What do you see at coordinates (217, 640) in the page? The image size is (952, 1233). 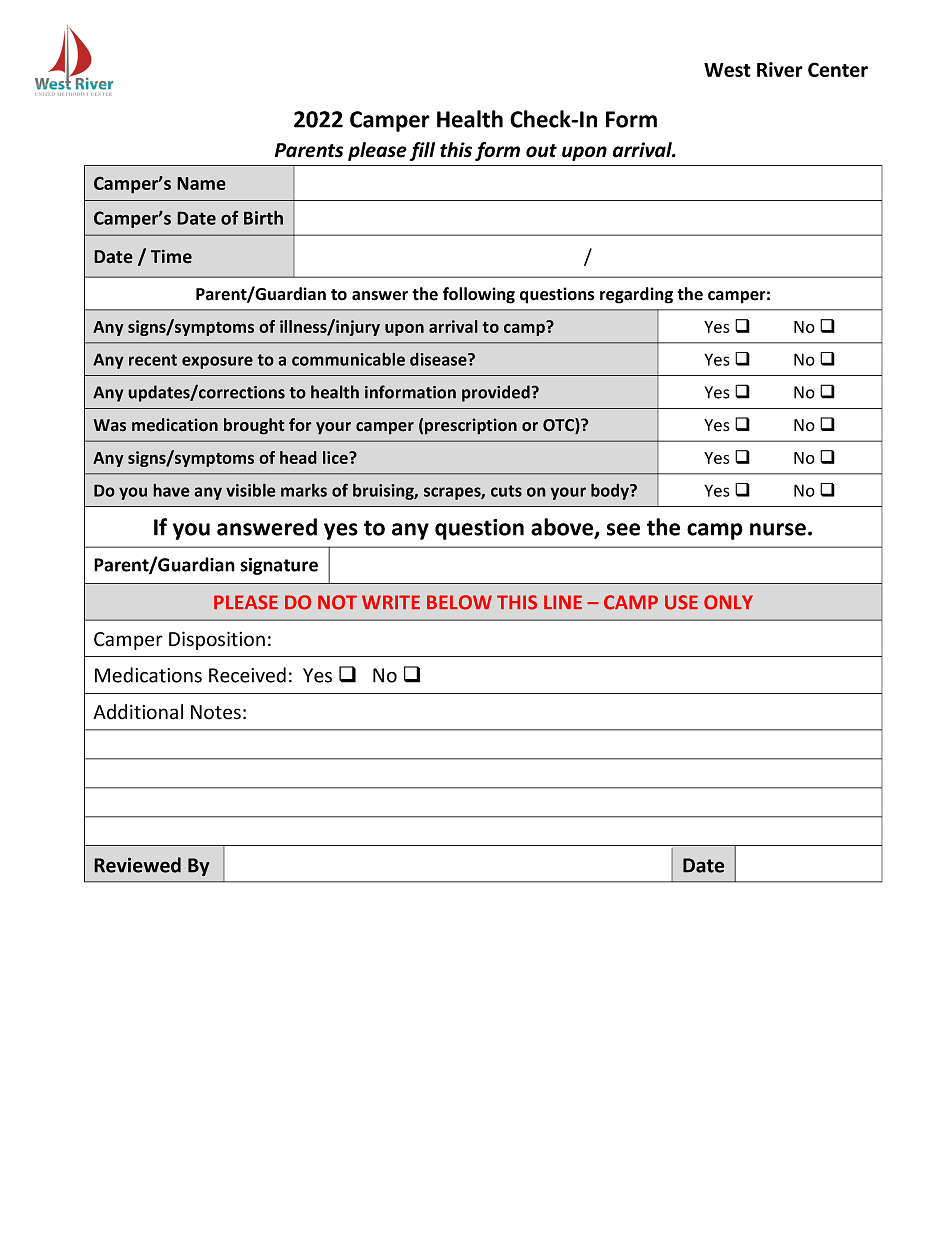 I see `Disposition` at bounding box center [217, 640].
